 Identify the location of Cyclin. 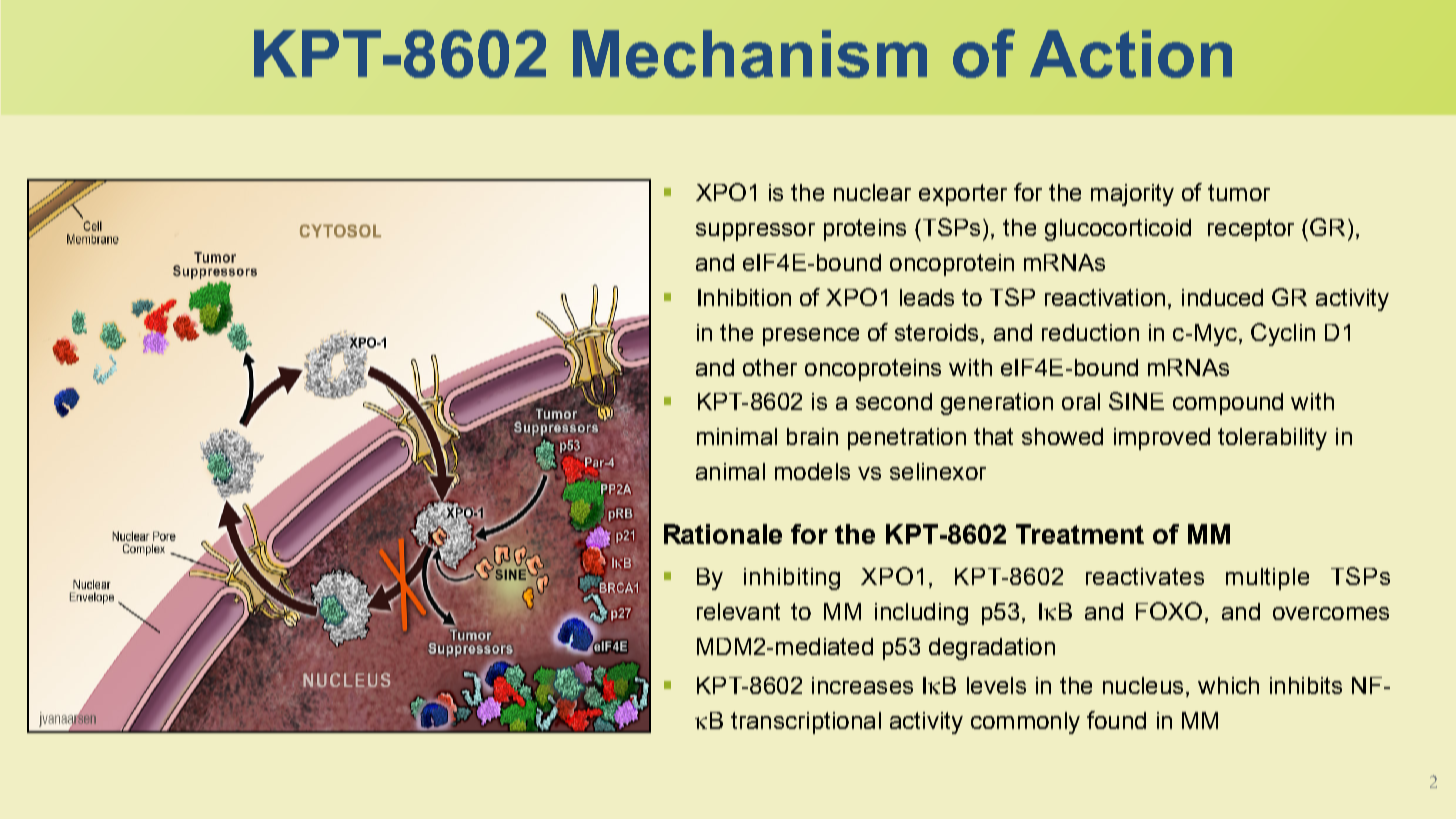
(1283, 334).
